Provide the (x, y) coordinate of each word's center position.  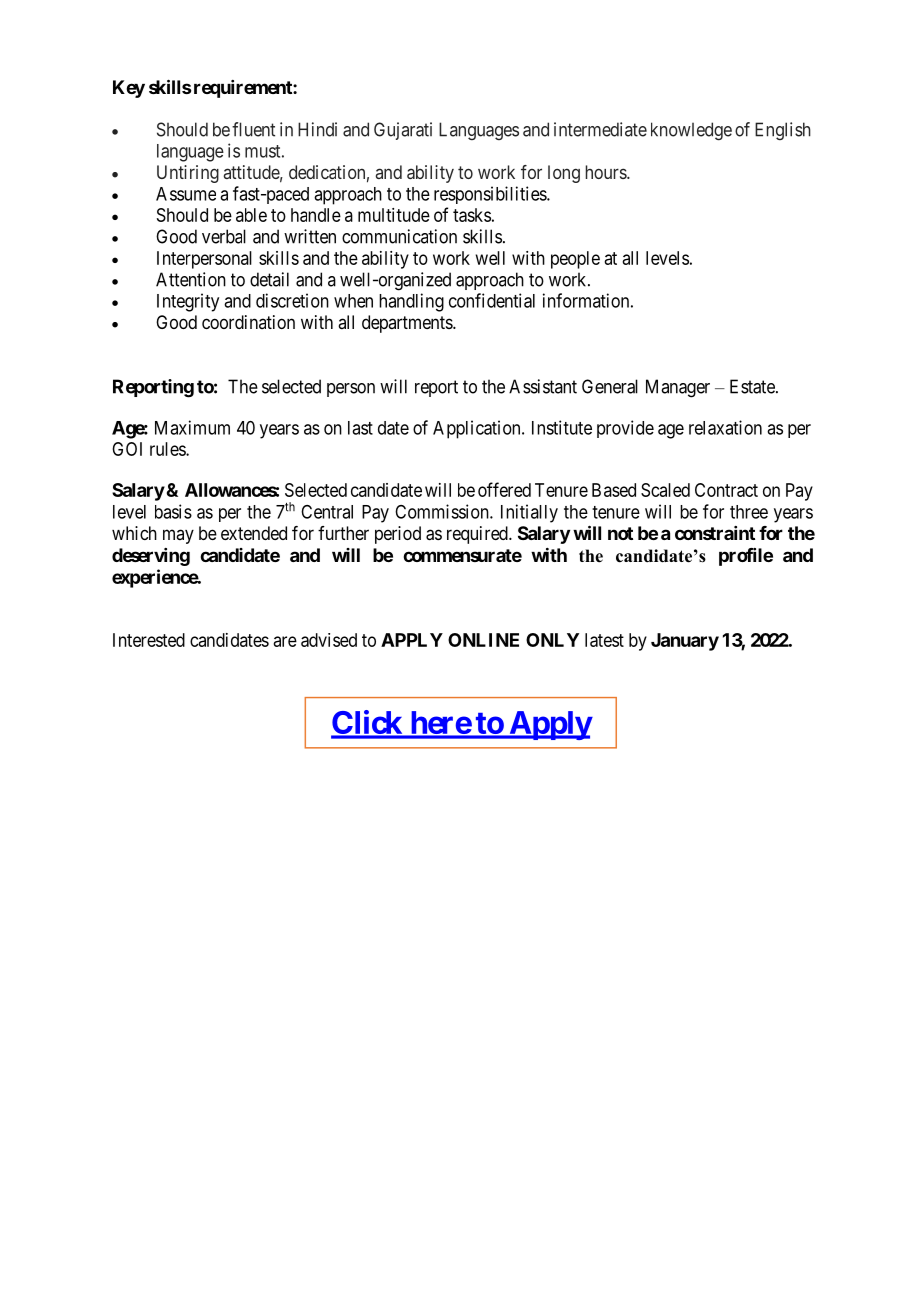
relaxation (725, 427)
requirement (244, 89)
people (575, 260)
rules (168, 449)
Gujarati (403, 131)
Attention (191, 279)
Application (478, 429)
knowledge (691, 131)
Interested (149, 640)
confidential (492, 300)
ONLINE (483, 640)
